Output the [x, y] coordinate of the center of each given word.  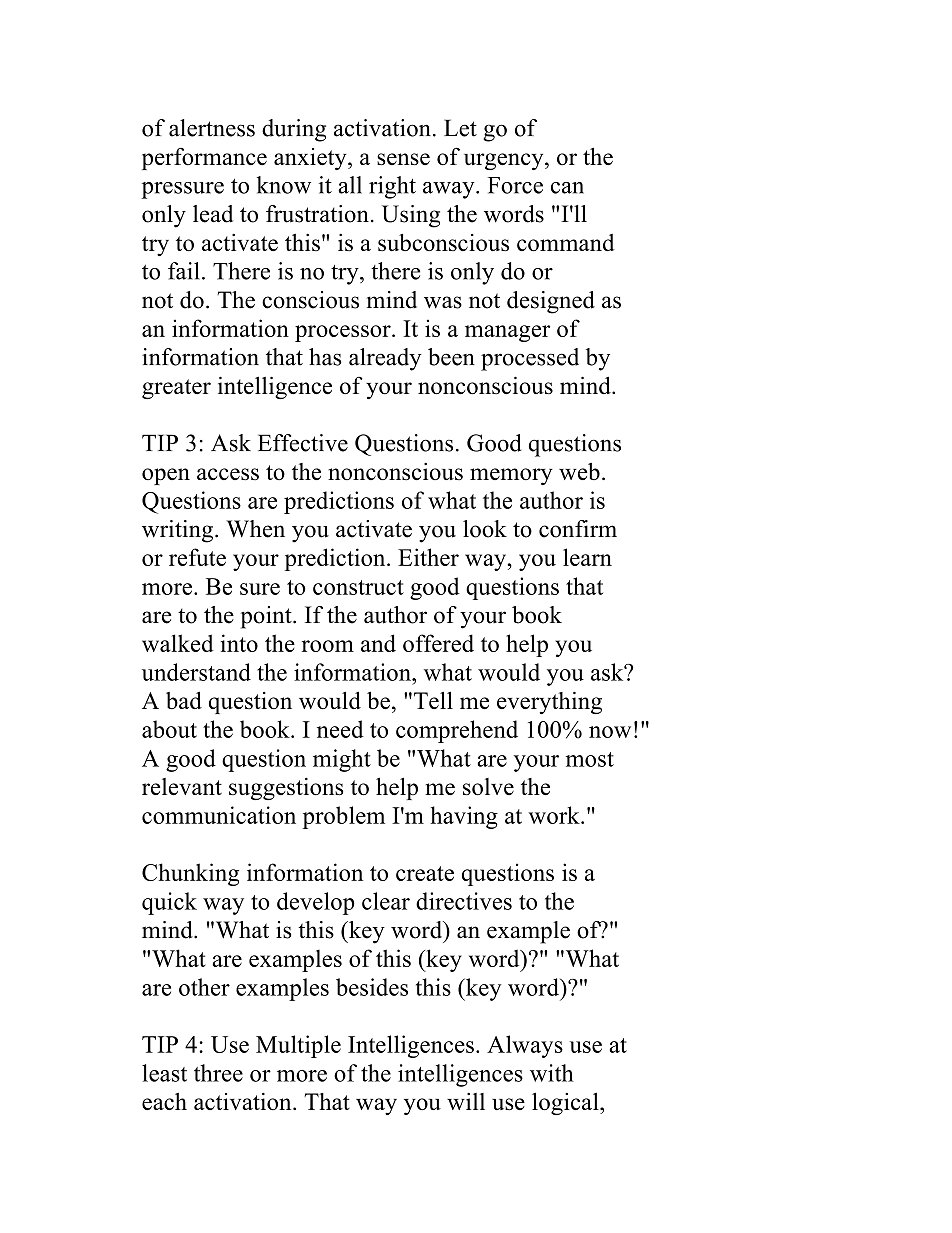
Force [515, 185]
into [239, 643]
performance [204, 159]
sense [403, 159]
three [218, 1073]
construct [358, 587]
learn [587, 557]
